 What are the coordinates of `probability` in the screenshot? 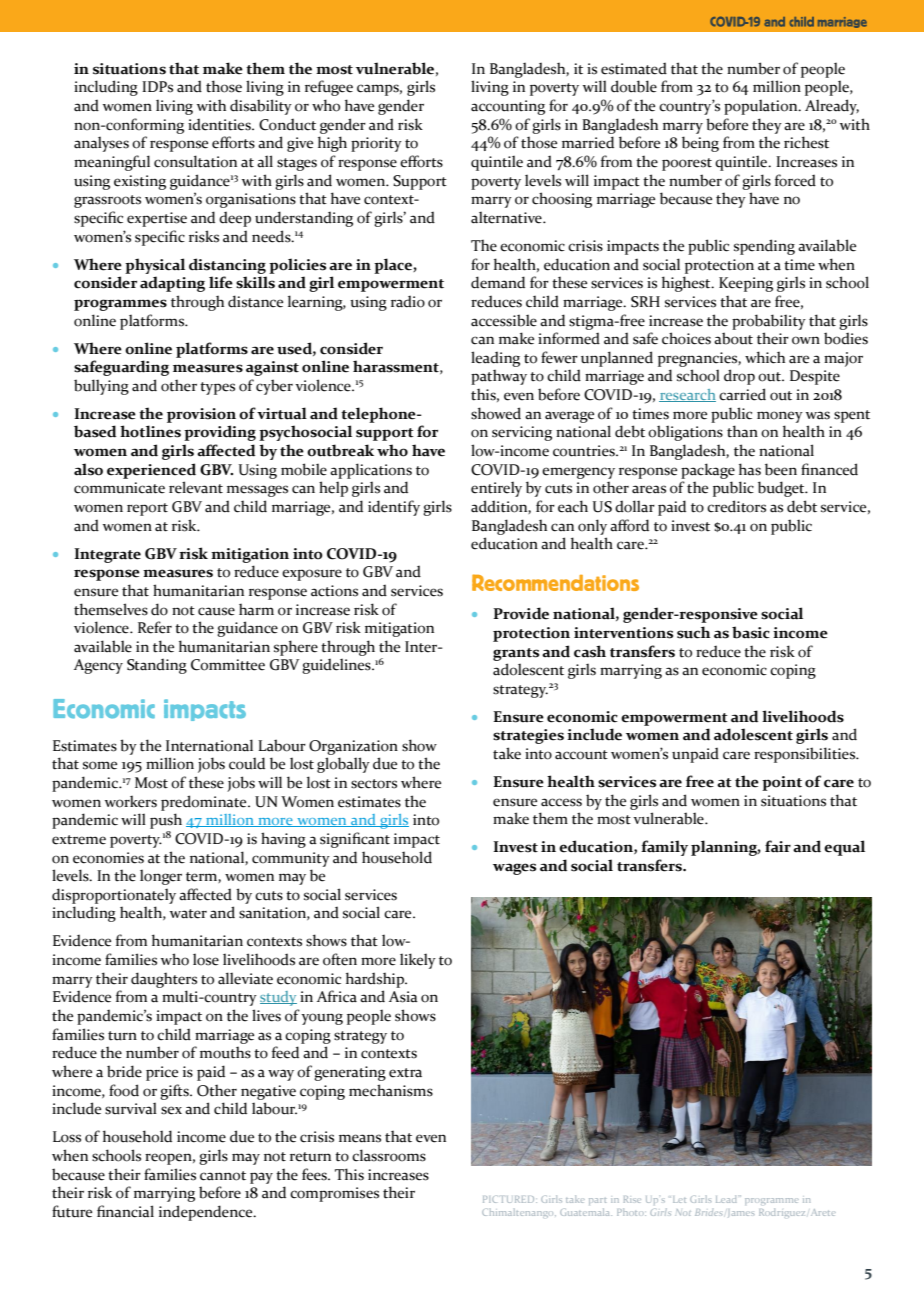 It's located at (769, 322).
